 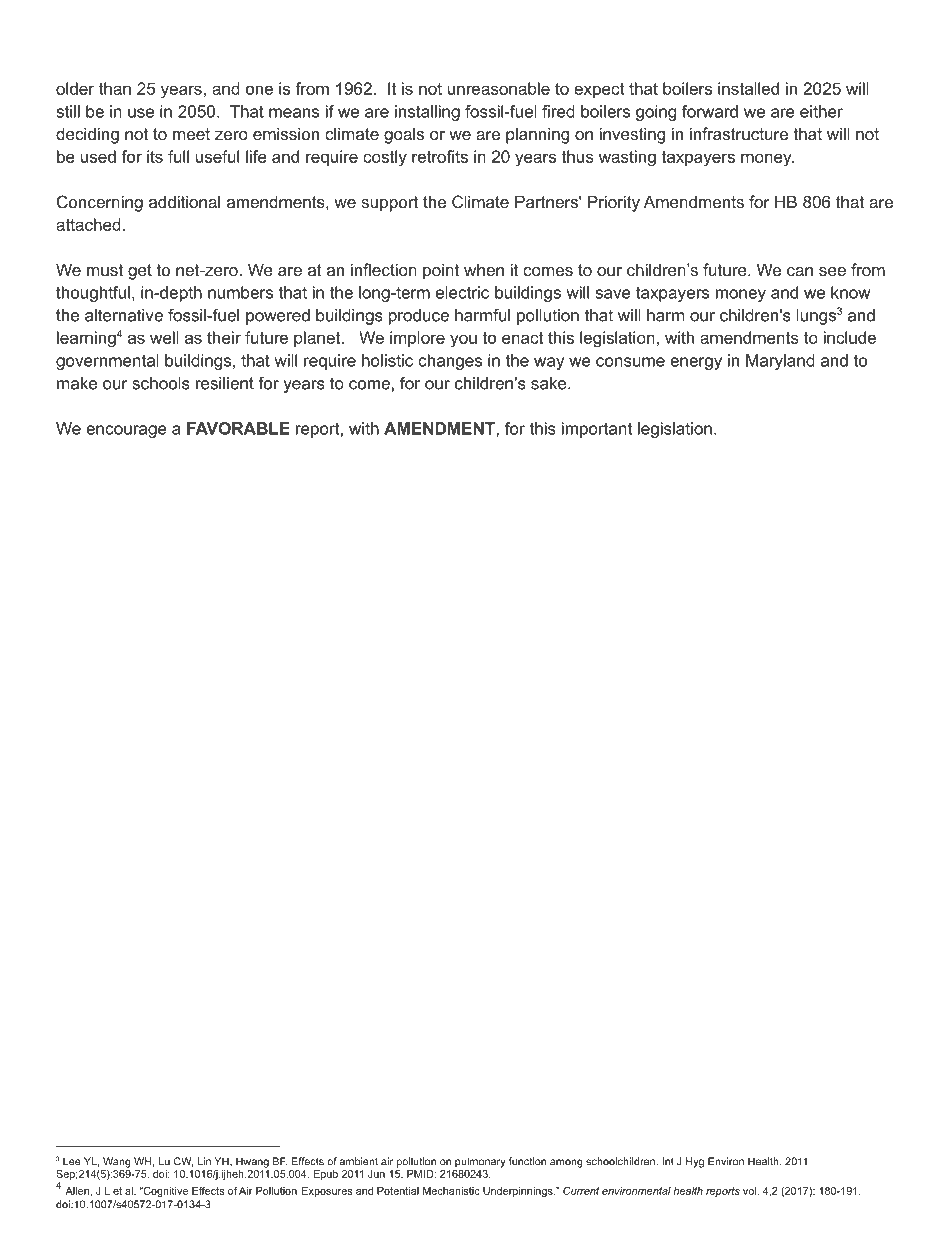 I want to click on pulmonary, so click(x=480, y=1162).
